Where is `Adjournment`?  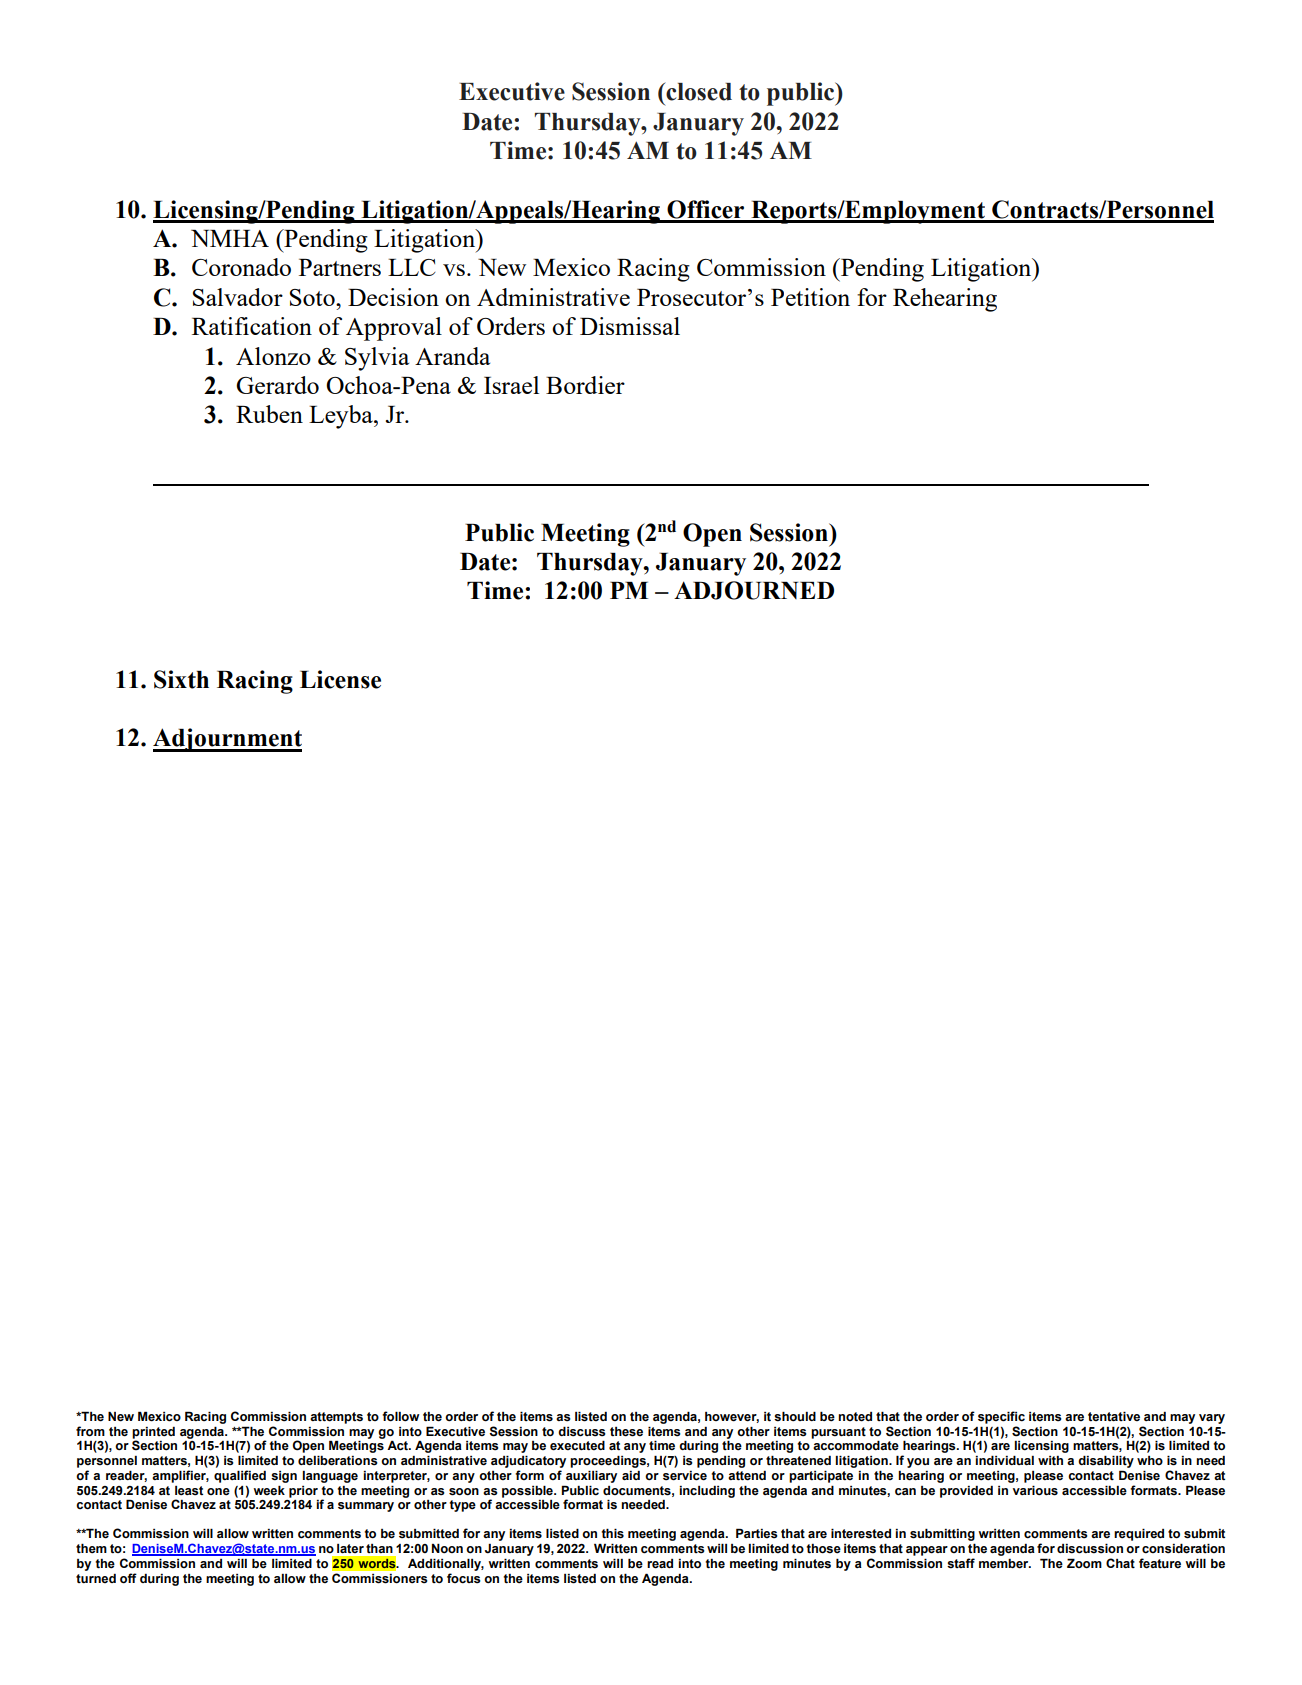
Adjournment is located at coordinates (227, 740).
